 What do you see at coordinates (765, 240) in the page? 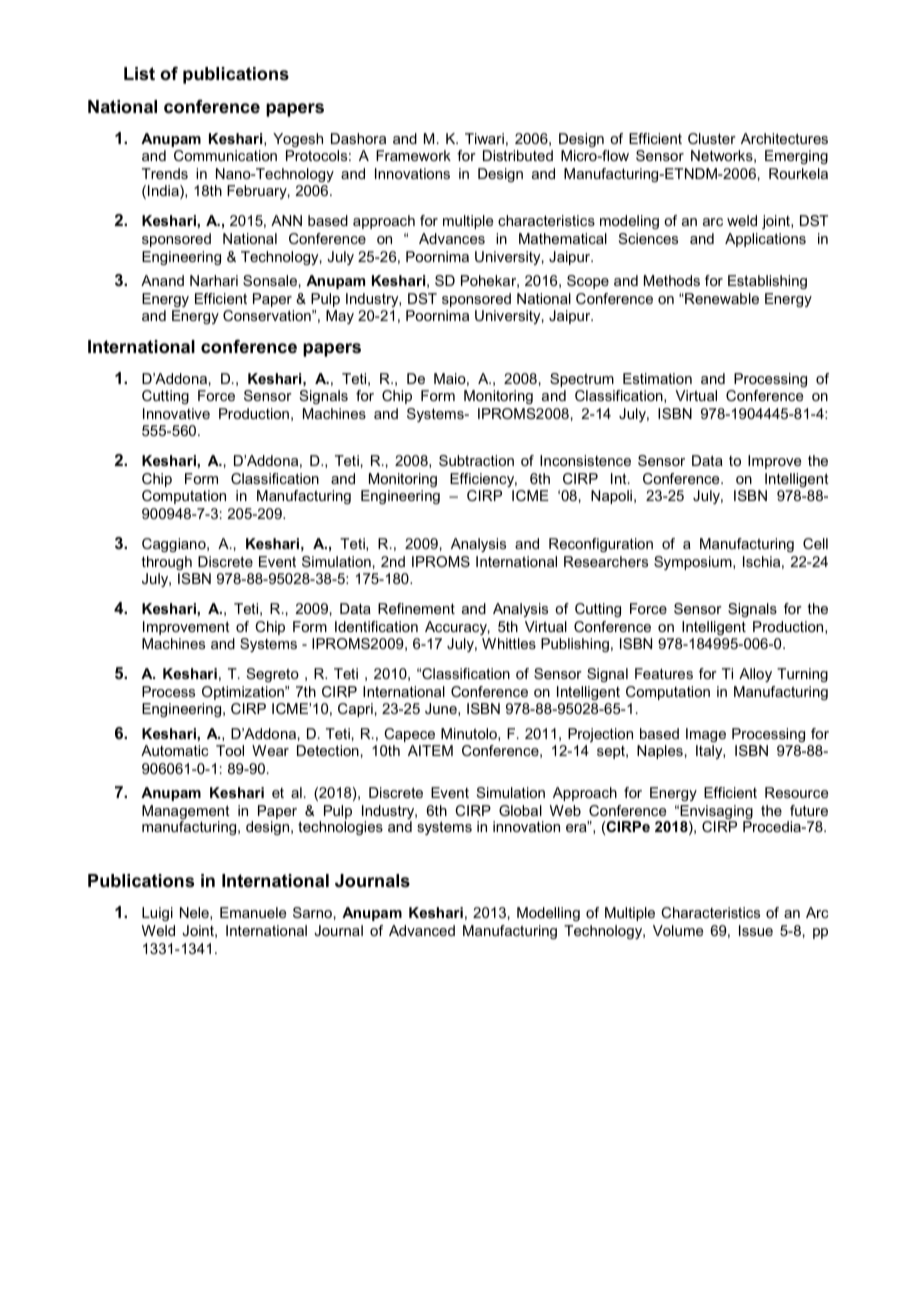
I see `Applications` at bounding box center [765, 240].
